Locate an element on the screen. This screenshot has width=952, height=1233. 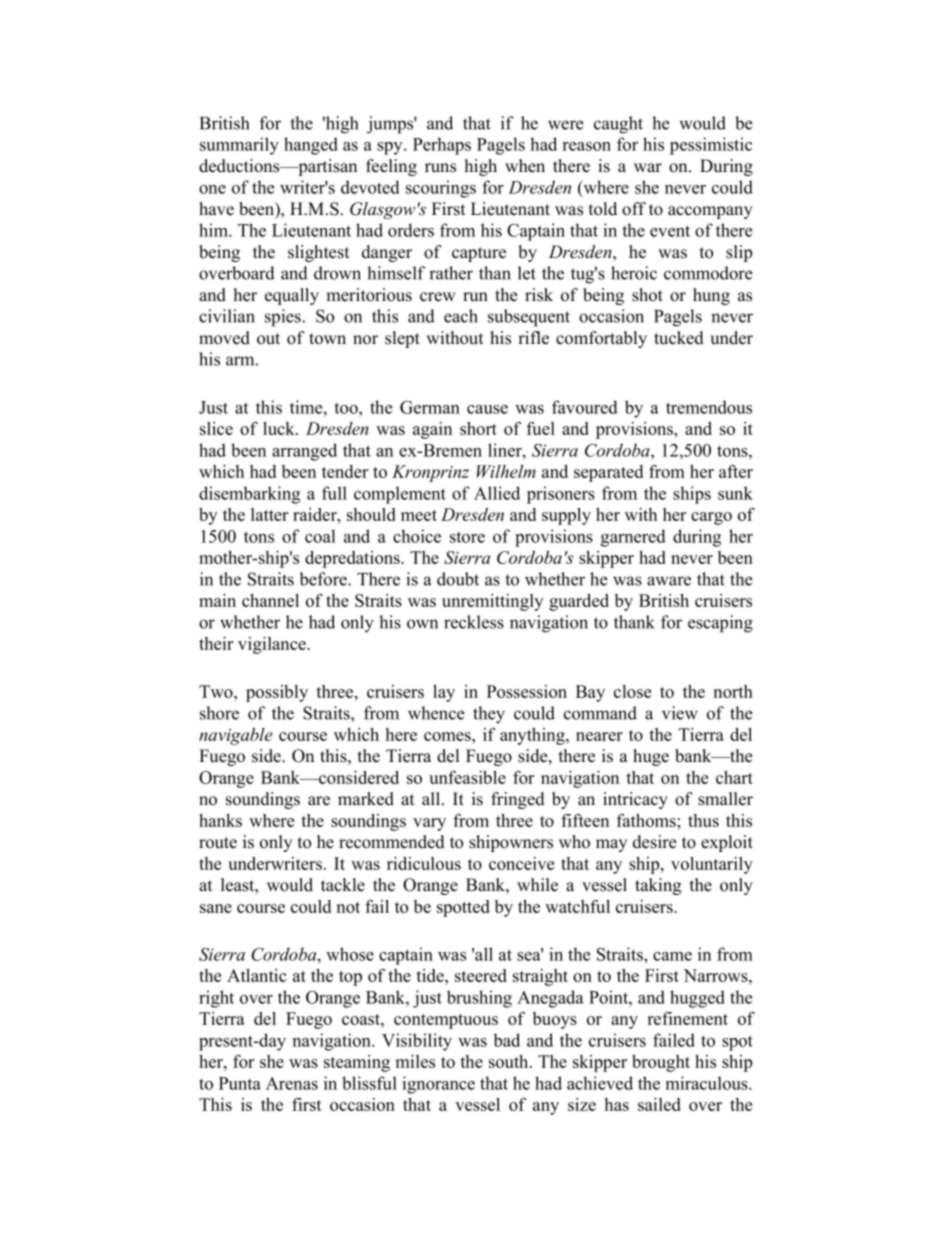
aware is located at coordinates (669, 581).
